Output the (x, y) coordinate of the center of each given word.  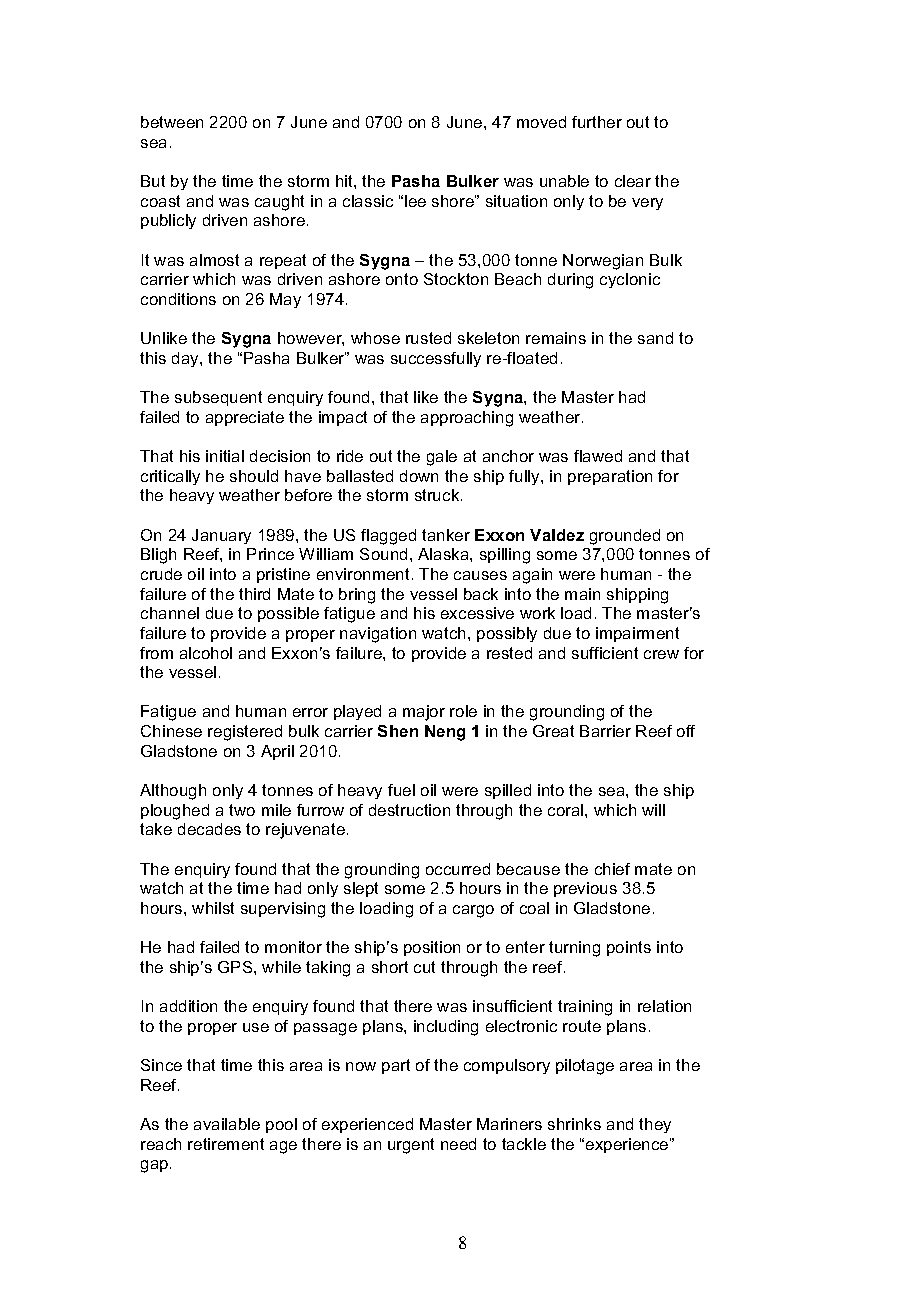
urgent (411, 1146)
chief (612, 869)
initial (225, 456)
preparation (610, 477)
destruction (409, 810)
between (172, 122)
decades (209, 829)
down (419, 476)
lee (415, 201)
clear (633, 181)
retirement (226, 1144)
